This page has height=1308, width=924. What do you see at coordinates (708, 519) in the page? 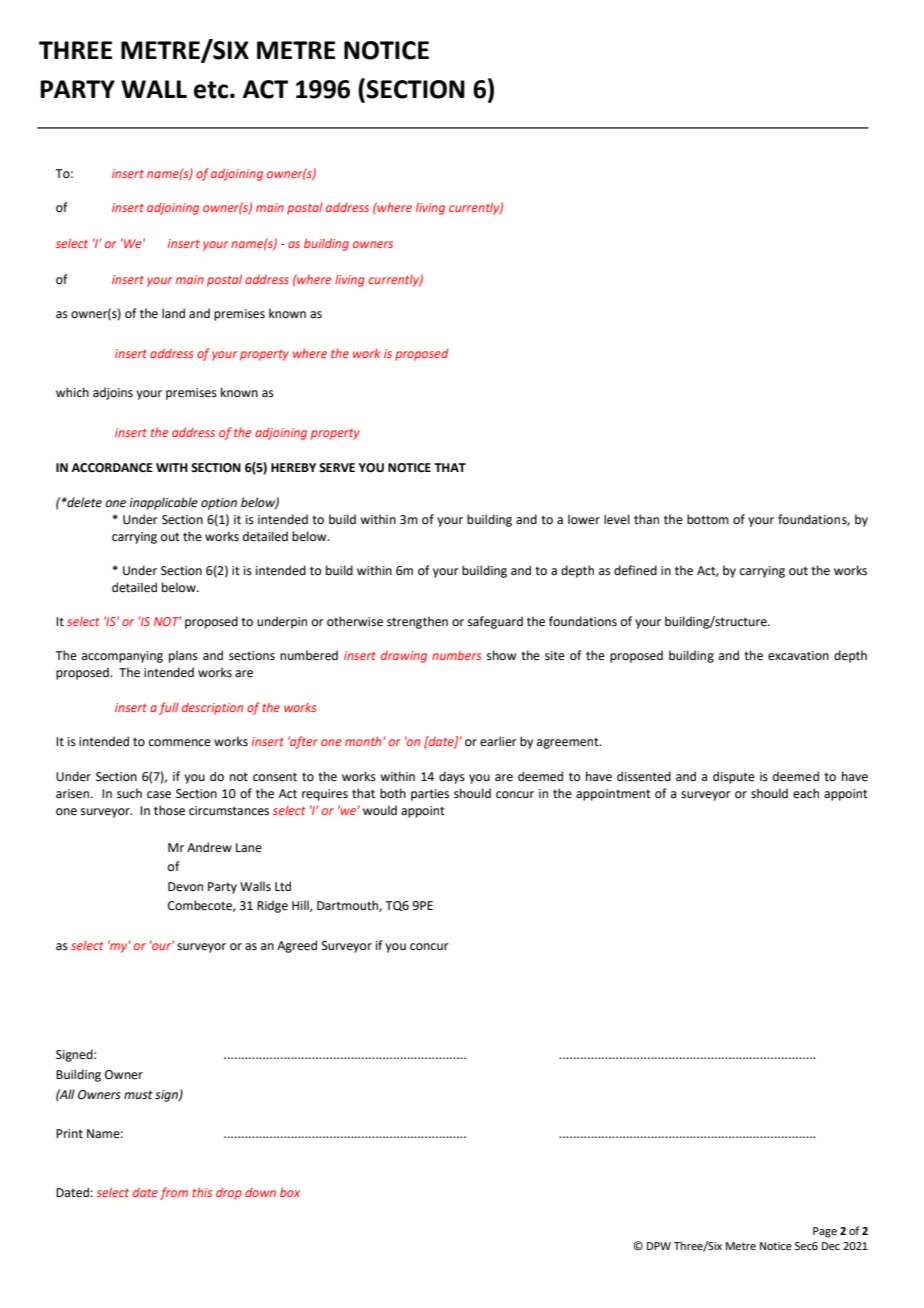
I see `bottom` at bounding box center [708, 519].
